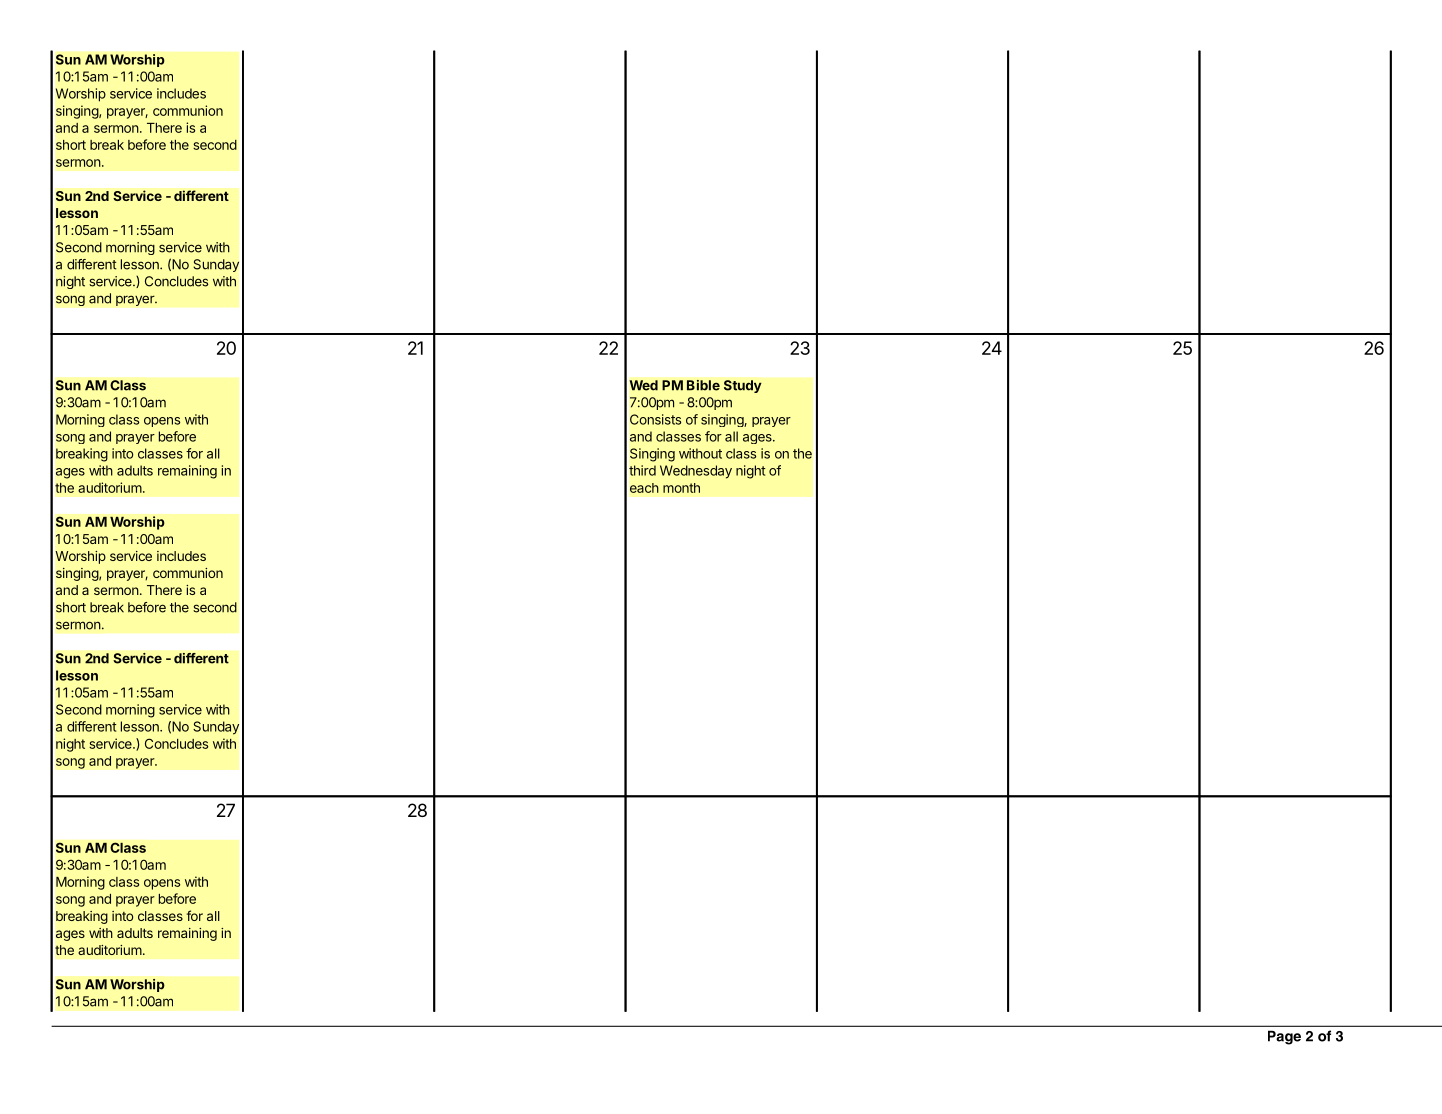 The image size is (1442, 1114). I want to click on Bible, so click(703, 385).
